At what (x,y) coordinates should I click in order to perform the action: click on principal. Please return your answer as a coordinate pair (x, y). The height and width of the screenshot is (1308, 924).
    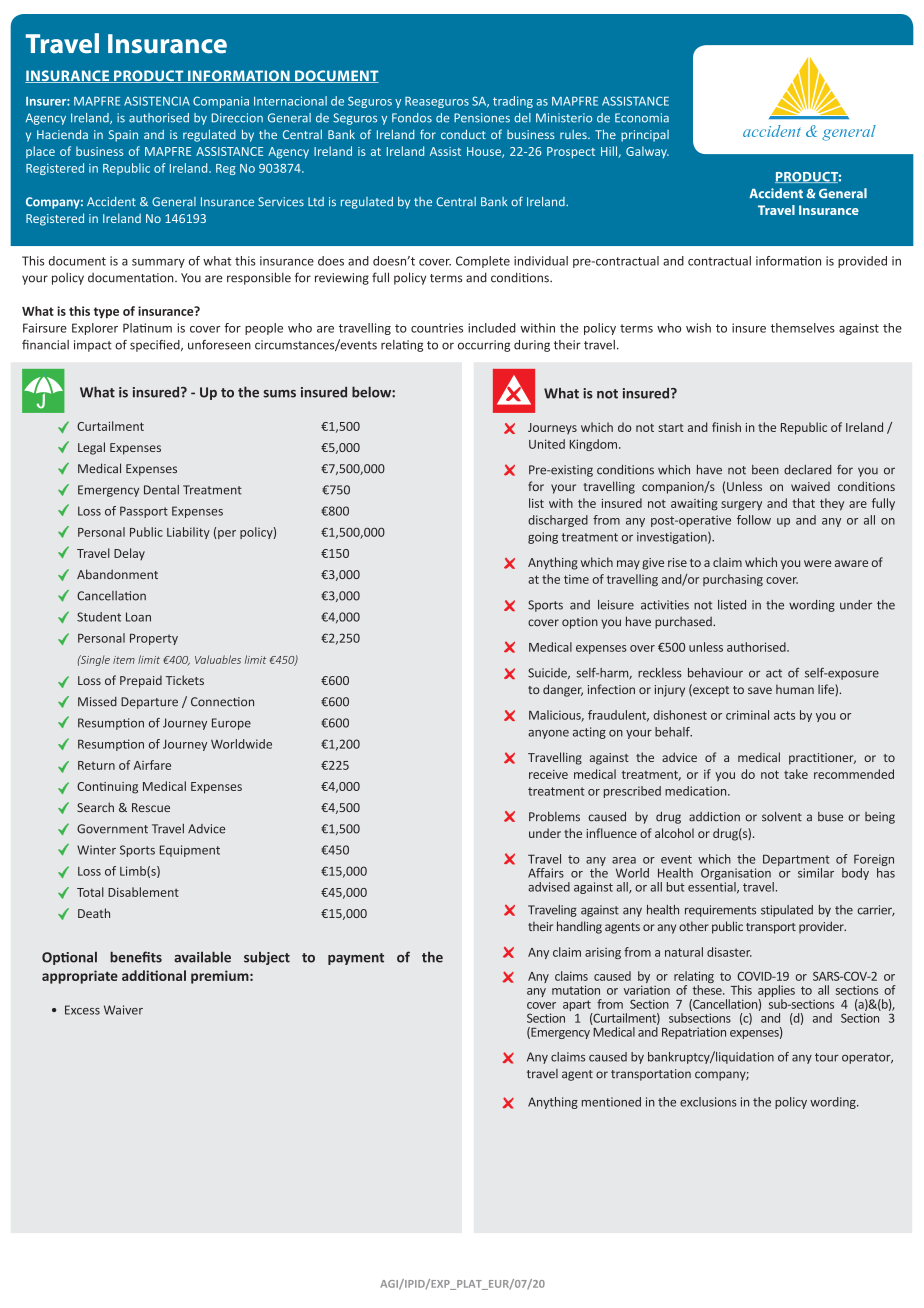
    Looking at the image, I should click on (645, 136).
